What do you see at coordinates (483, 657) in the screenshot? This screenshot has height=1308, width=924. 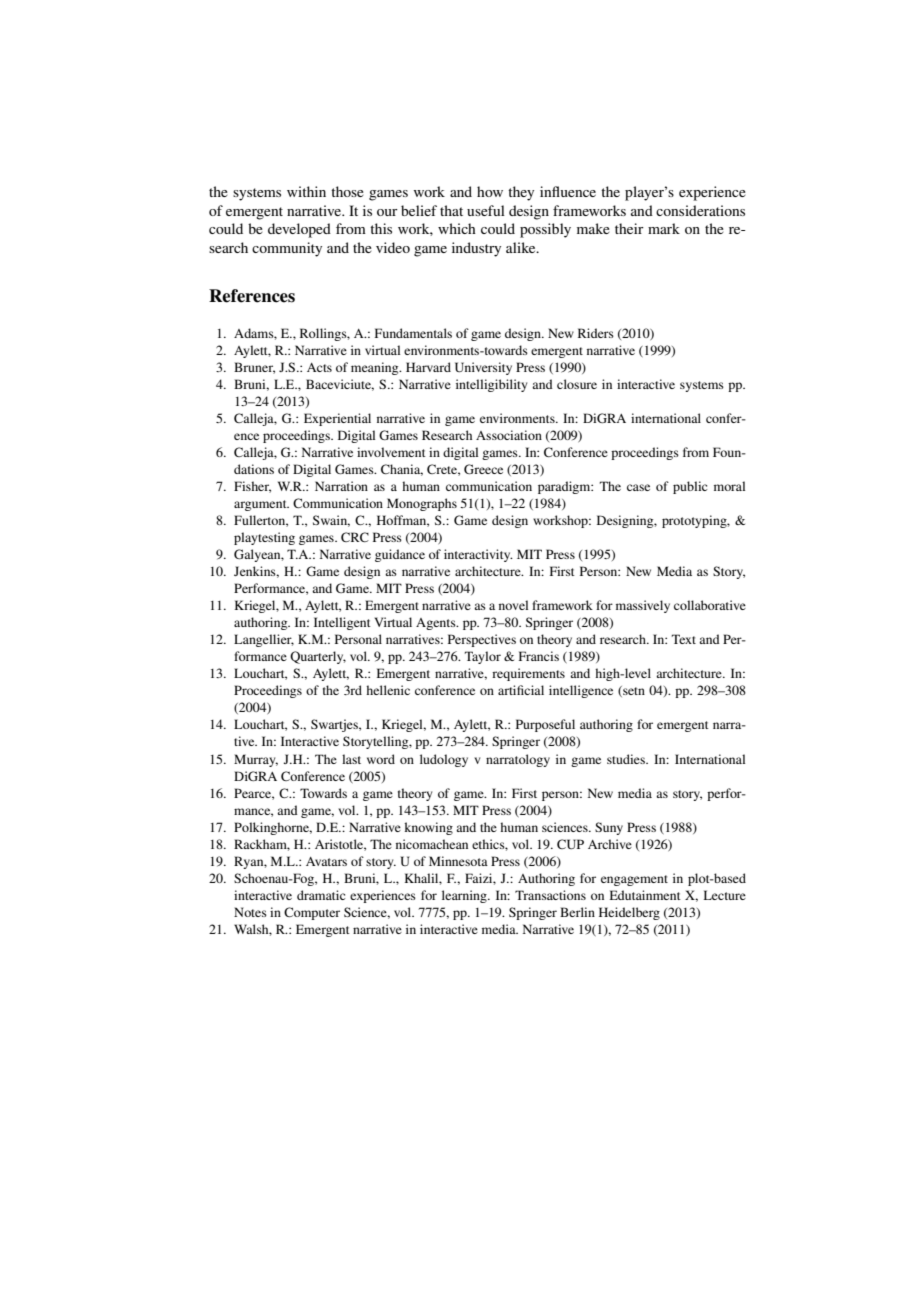 I see `Taylor` at bounding box center [483, 657].
